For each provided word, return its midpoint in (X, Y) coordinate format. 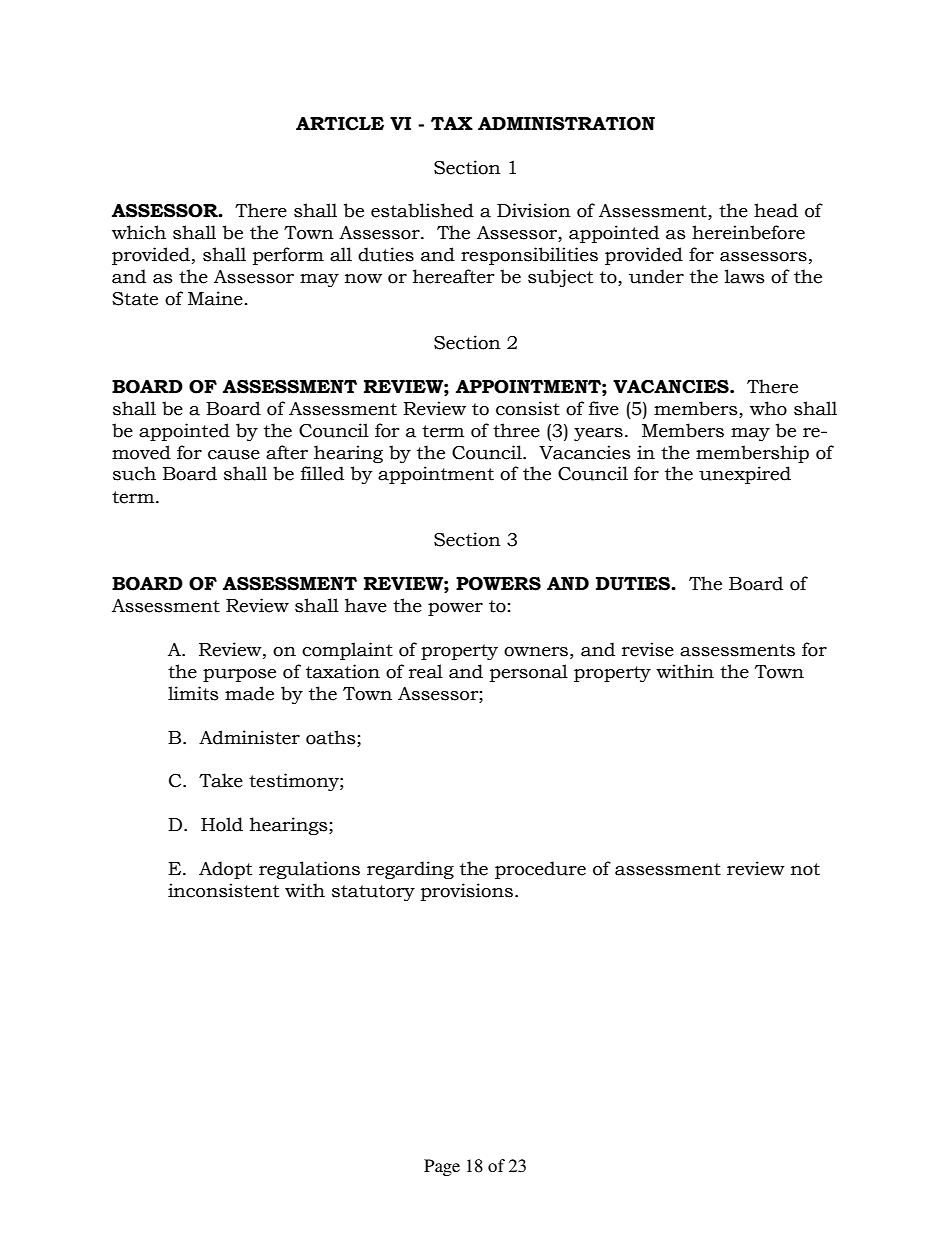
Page (442, 1167)
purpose (239, 675)
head (776, 210)
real (426, 671)
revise (648, 649)
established (422, 210)
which (139, 232)
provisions (467, 892)
